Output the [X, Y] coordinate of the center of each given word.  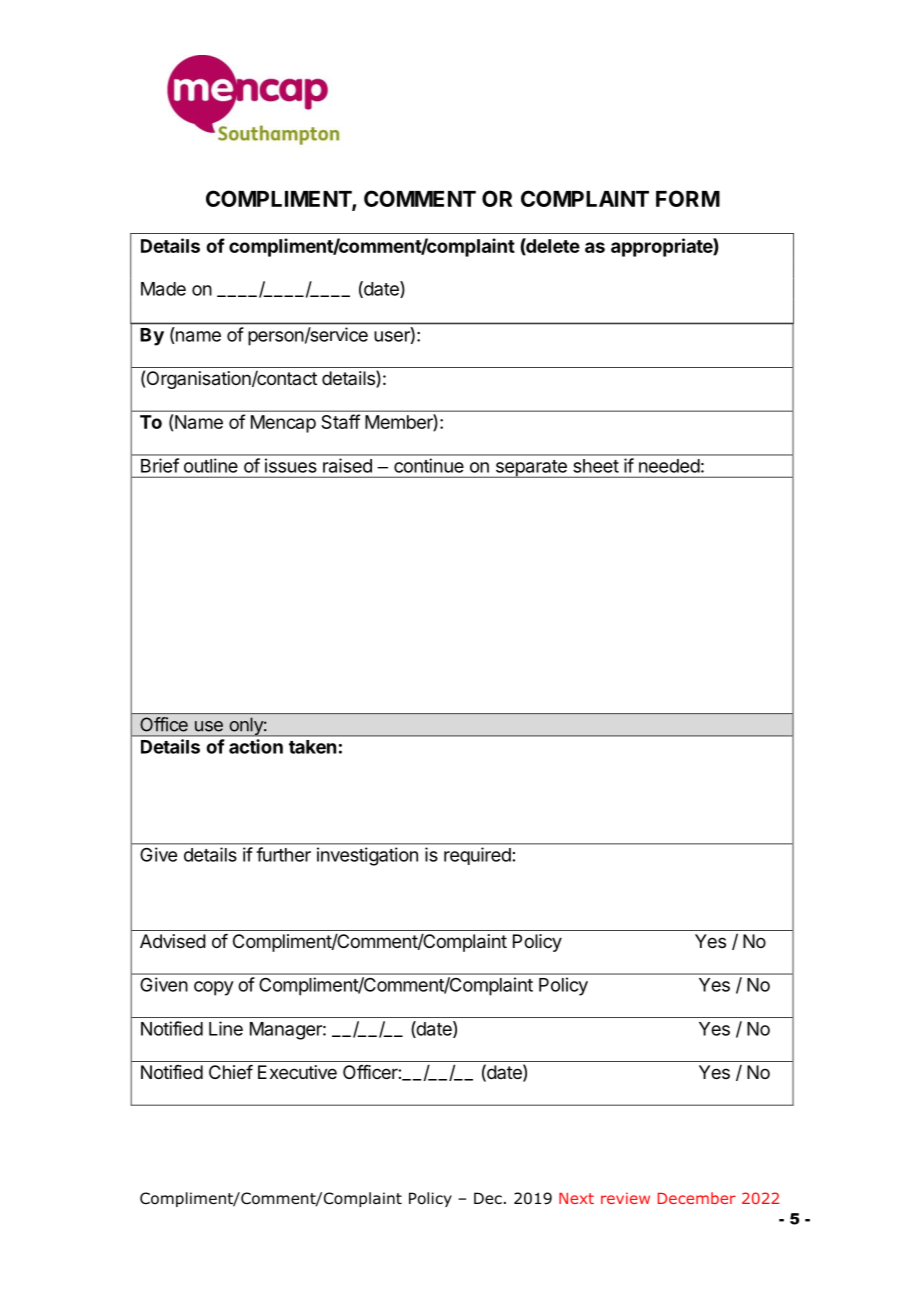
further [284, 854]
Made [163, 289]
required [477, 856]
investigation [367, 856]
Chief [231, 1072]
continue [429, 465]
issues [291, 466]
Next [576, 1198]
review [625, 1198]
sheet [596, 466]
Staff [340, 421]
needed [669, 466]
